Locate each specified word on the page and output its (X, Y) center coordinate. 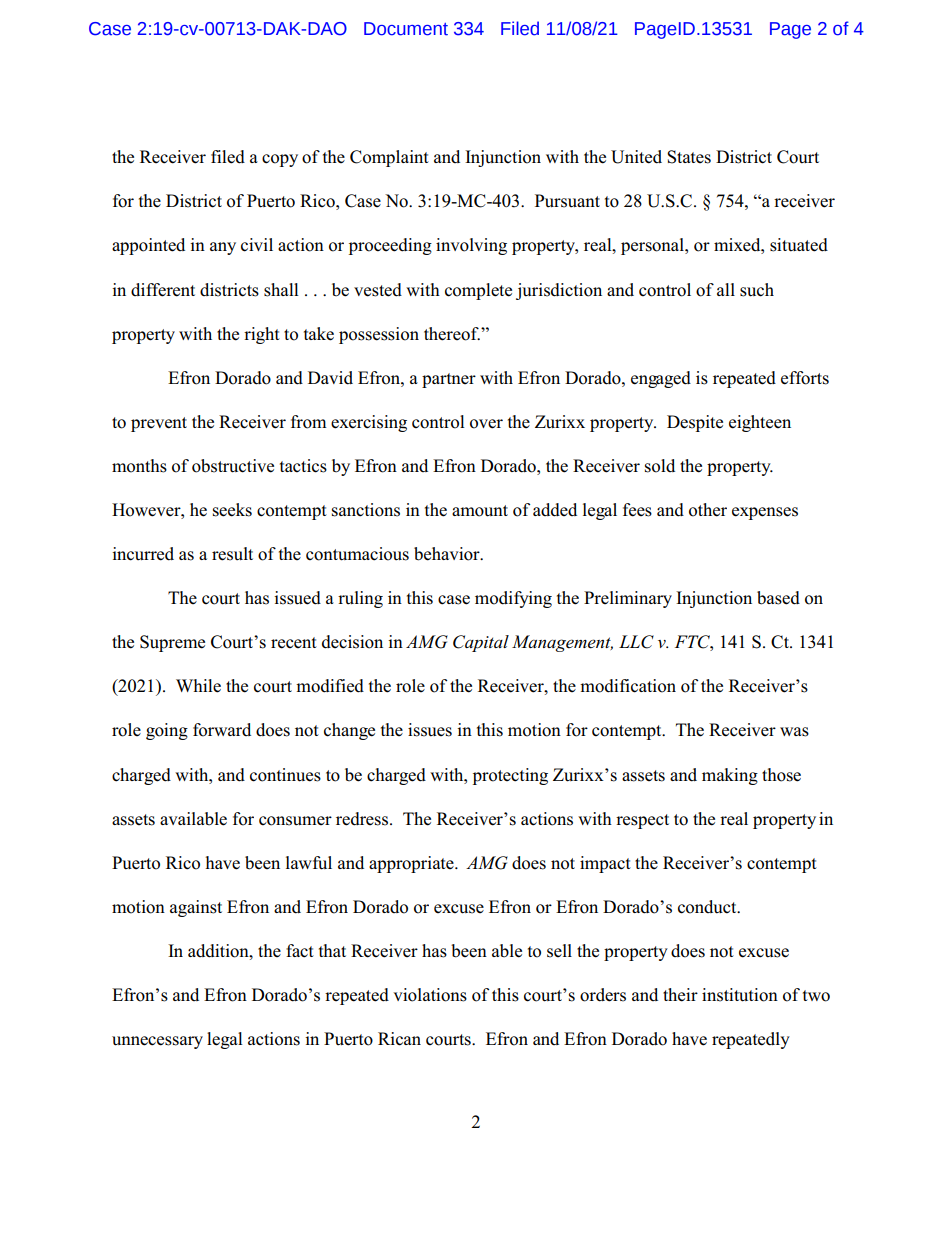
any (223, 248)
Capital (481, 643)
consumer (295, 821)
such (757, 290)
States (689, 157)
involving (471, 246)
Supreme (172, 643)
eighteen (760, 423)
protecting (510, 776)
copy (280, 160)
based (778, 598)
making (730, 776)
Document (406, 29)
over (486, 424)
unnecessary (157, 1042)
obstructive (233, 466)
